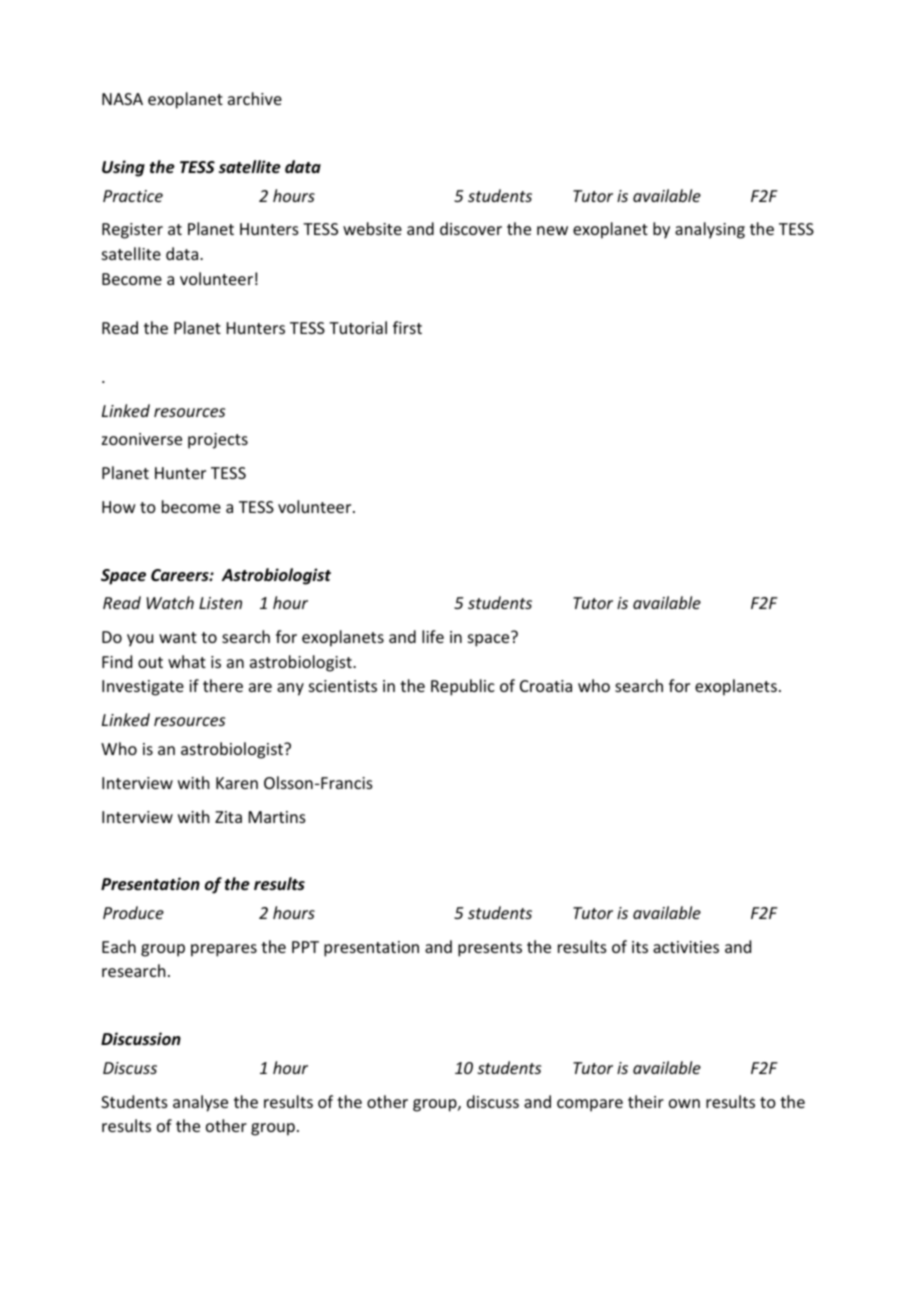  Describe the element at coordinates (372, 228) in the screenshot. I see `website` at that location.
